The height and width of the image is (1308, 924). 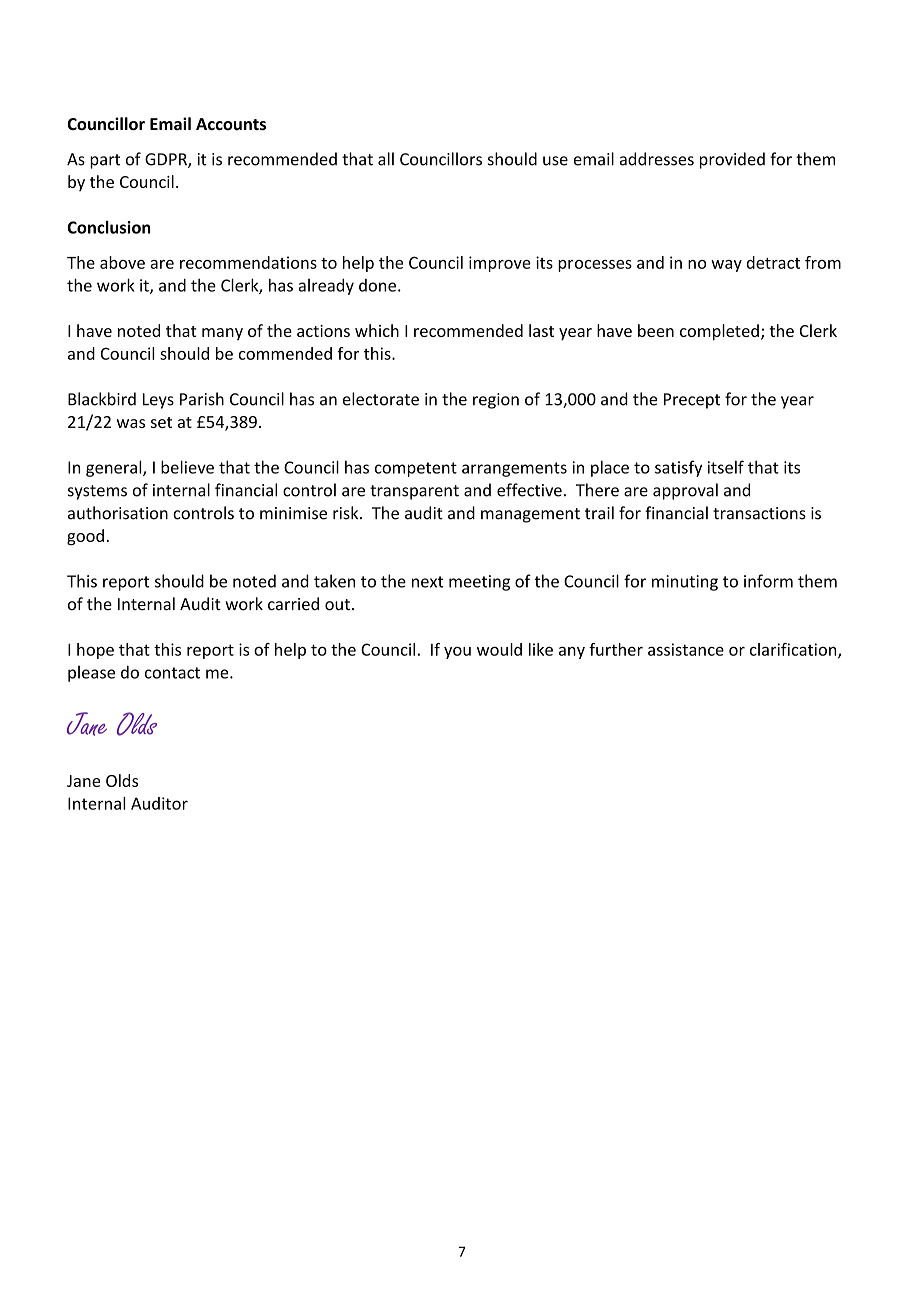 I want to click on authorisation, so click(x=118, y=513).
